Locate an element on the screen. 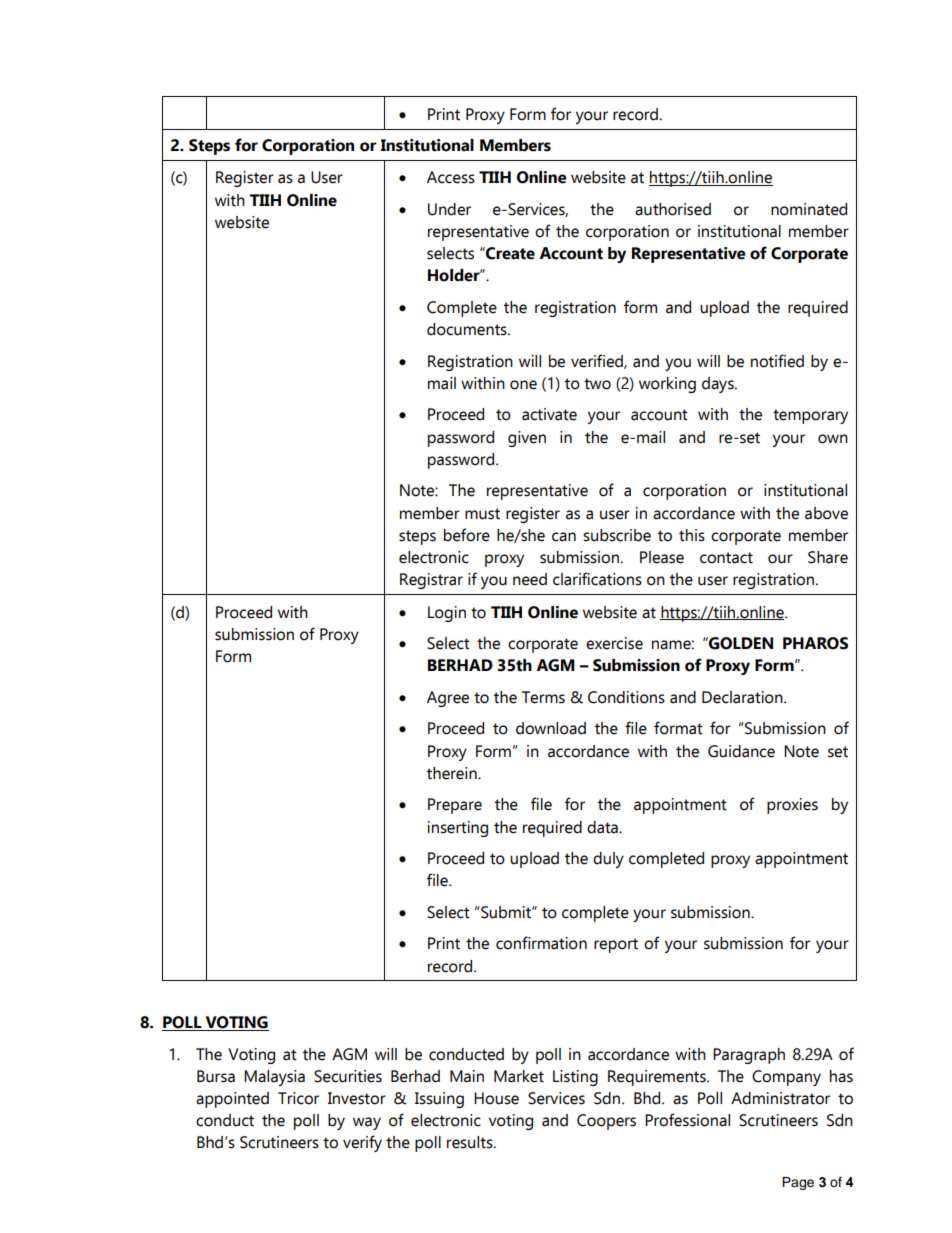 The image size is (952, 1233). Page is located at coordinates (798, 1183).
